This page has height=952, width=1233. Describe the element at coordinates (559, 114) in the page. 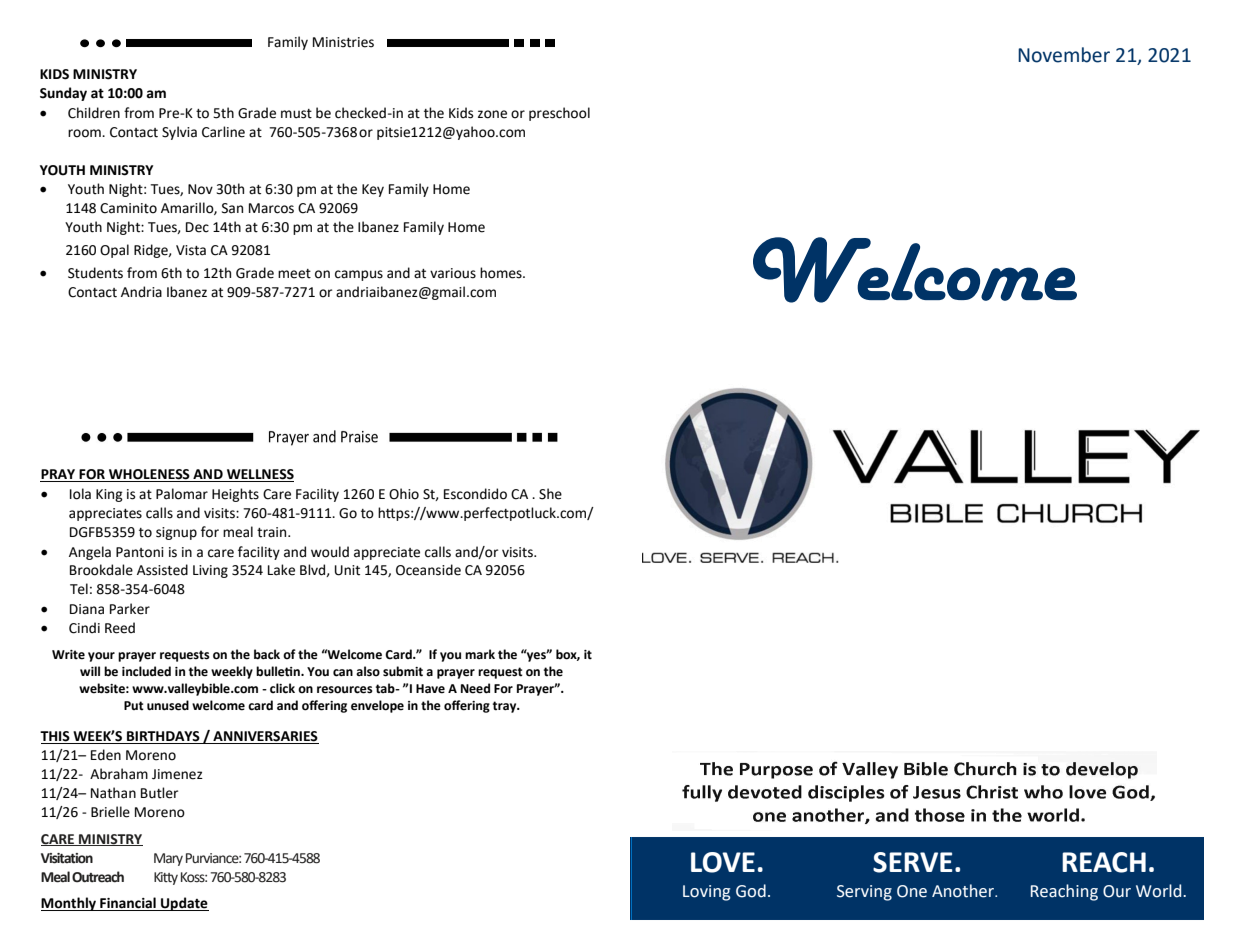

I see `preschool` at that location.
